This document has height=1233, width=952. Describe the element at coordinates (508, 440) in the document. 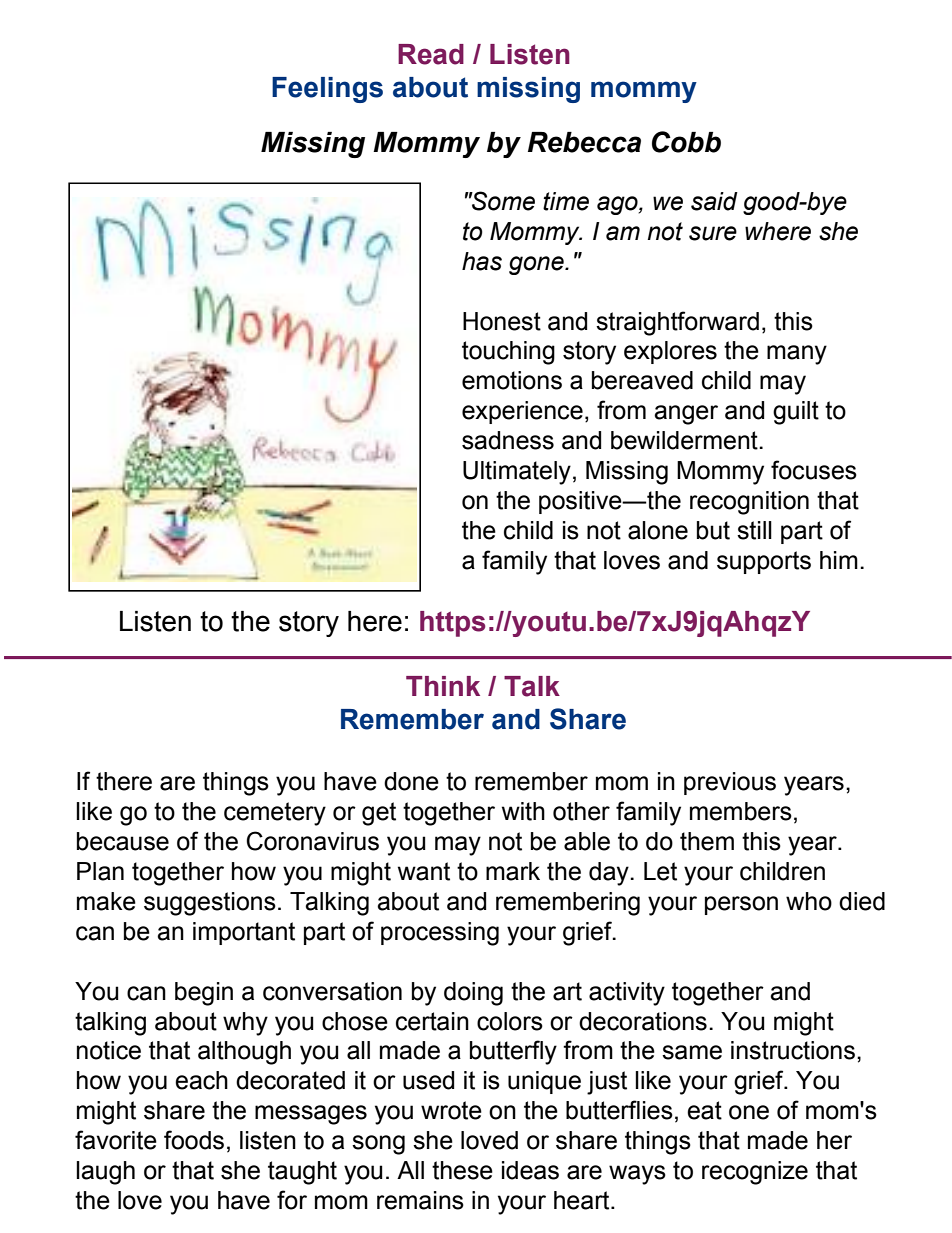

I see `sadness` at that location.
